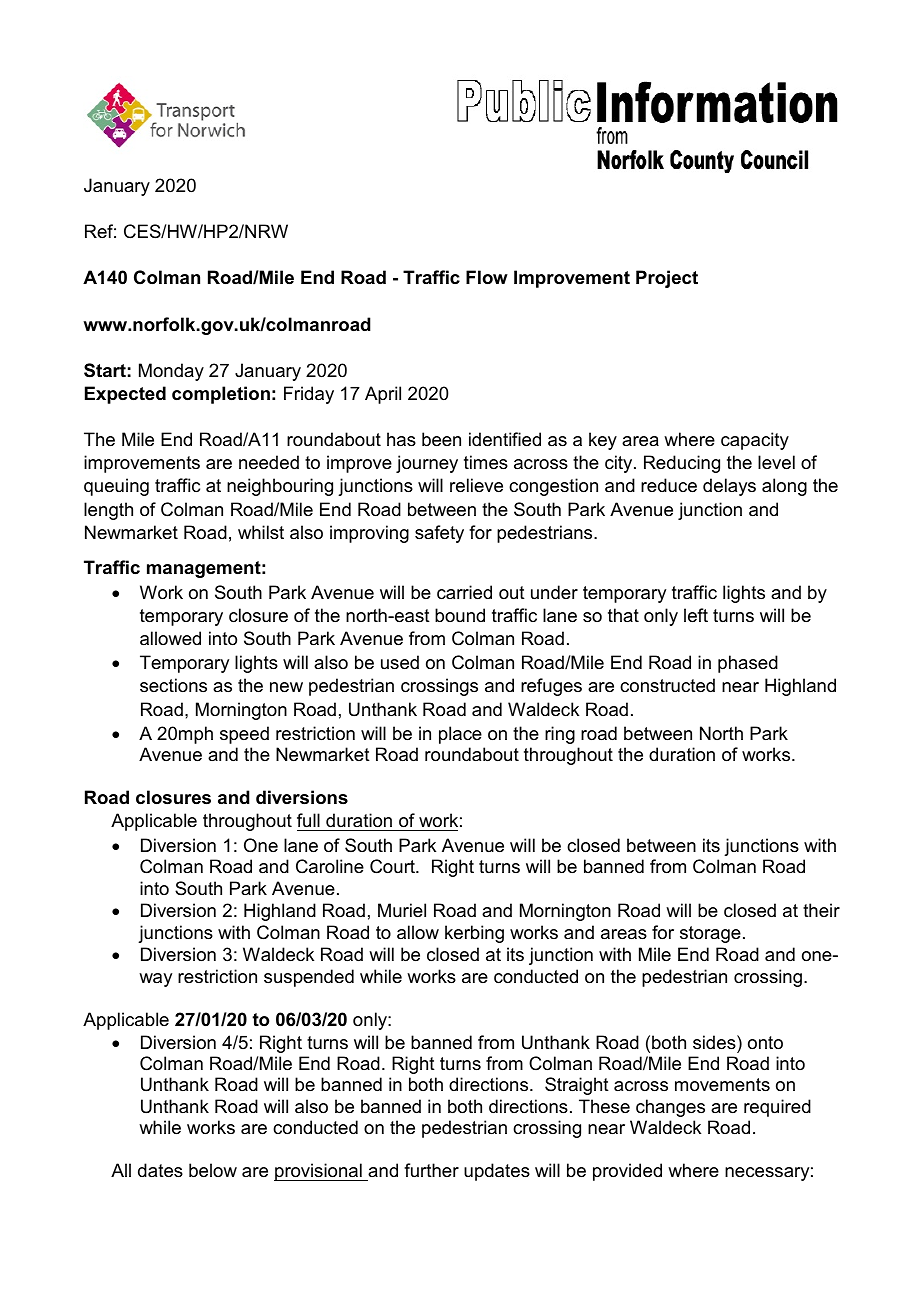  What do you see at coordinates (460, 735) in the screenshot?
I see `place` at bounding box center [460, 735].
